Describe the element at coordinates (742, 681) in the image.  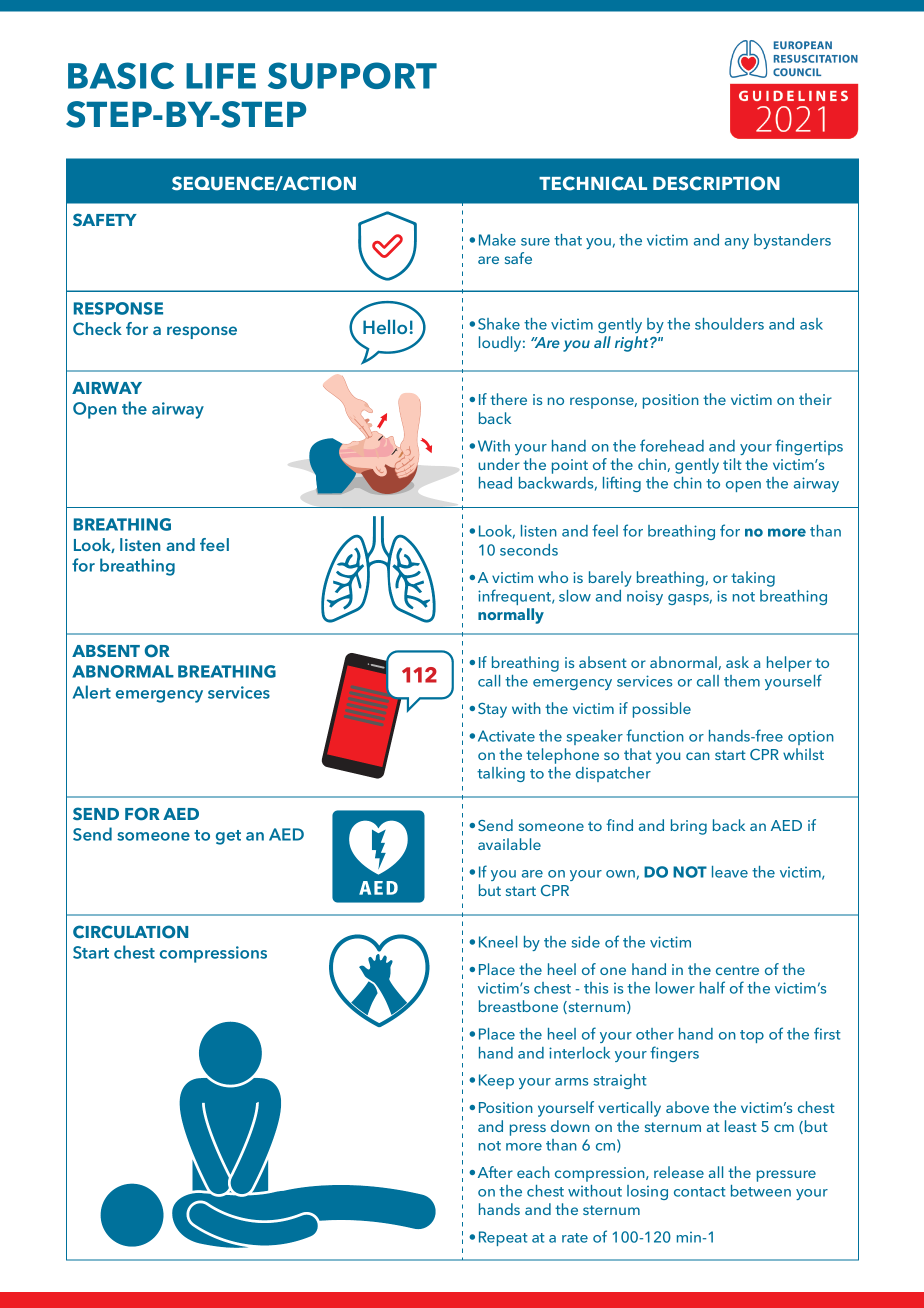
I see `them` at that location.
